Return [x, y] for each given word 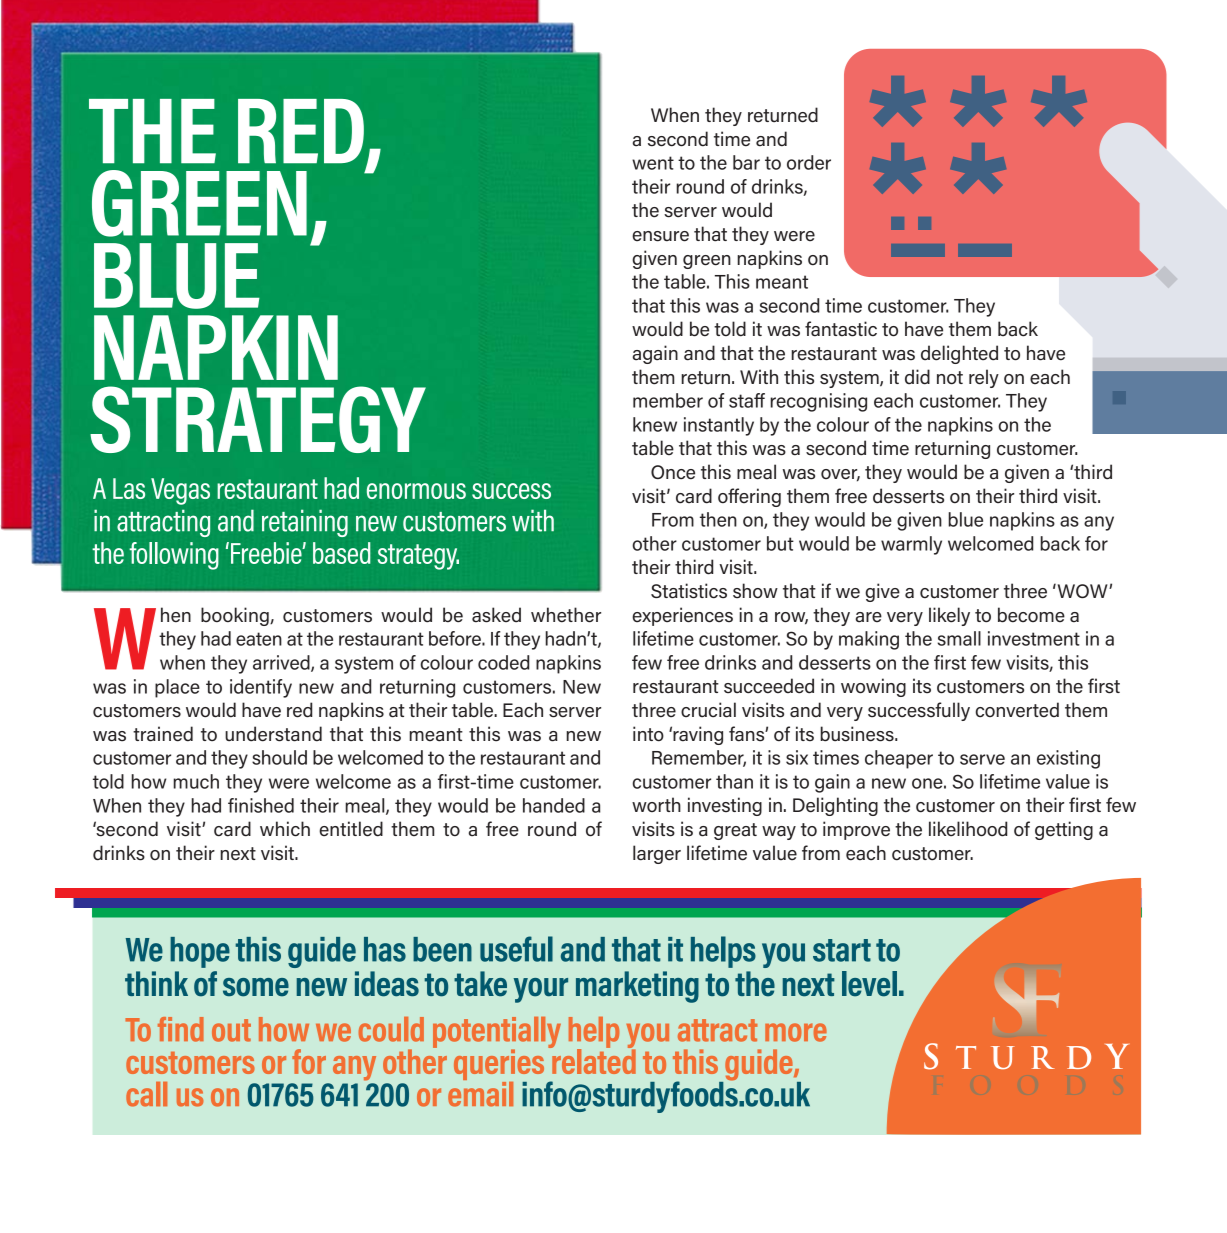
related [593, 1060]
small [959, 638]
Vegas [180, 491]
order [809, 162]
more [796, 1032]
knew [655, 424]
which [285, 829]
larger [657, 854]
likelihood [968, 829]
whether [566, 615]
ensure [660, 236]
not [950, 378]
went [653, 163]
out [231, 1030]
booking [236, 616]
